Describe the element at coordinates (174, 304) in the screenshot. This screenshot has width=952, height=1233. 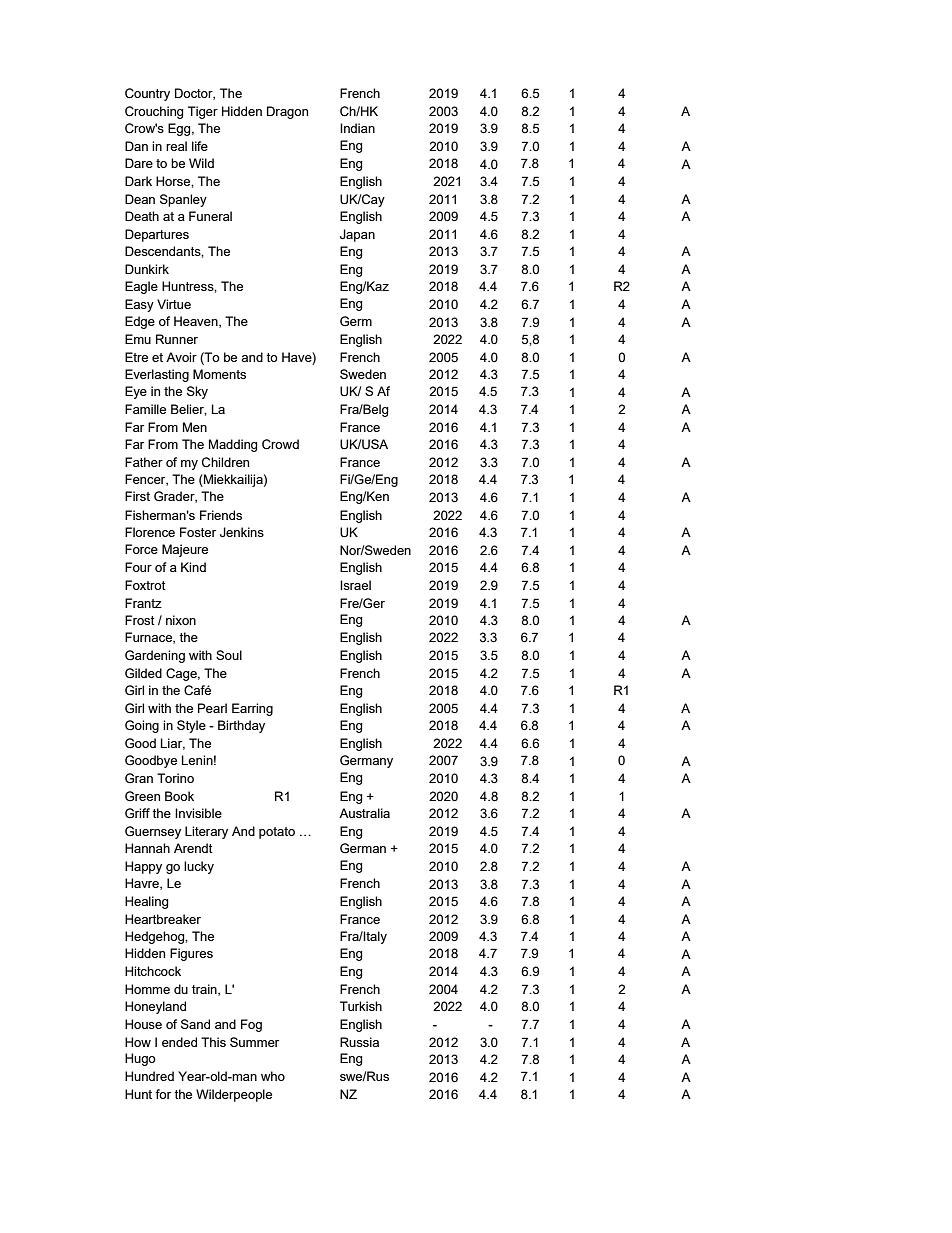
I see `Virtue` at that location.
